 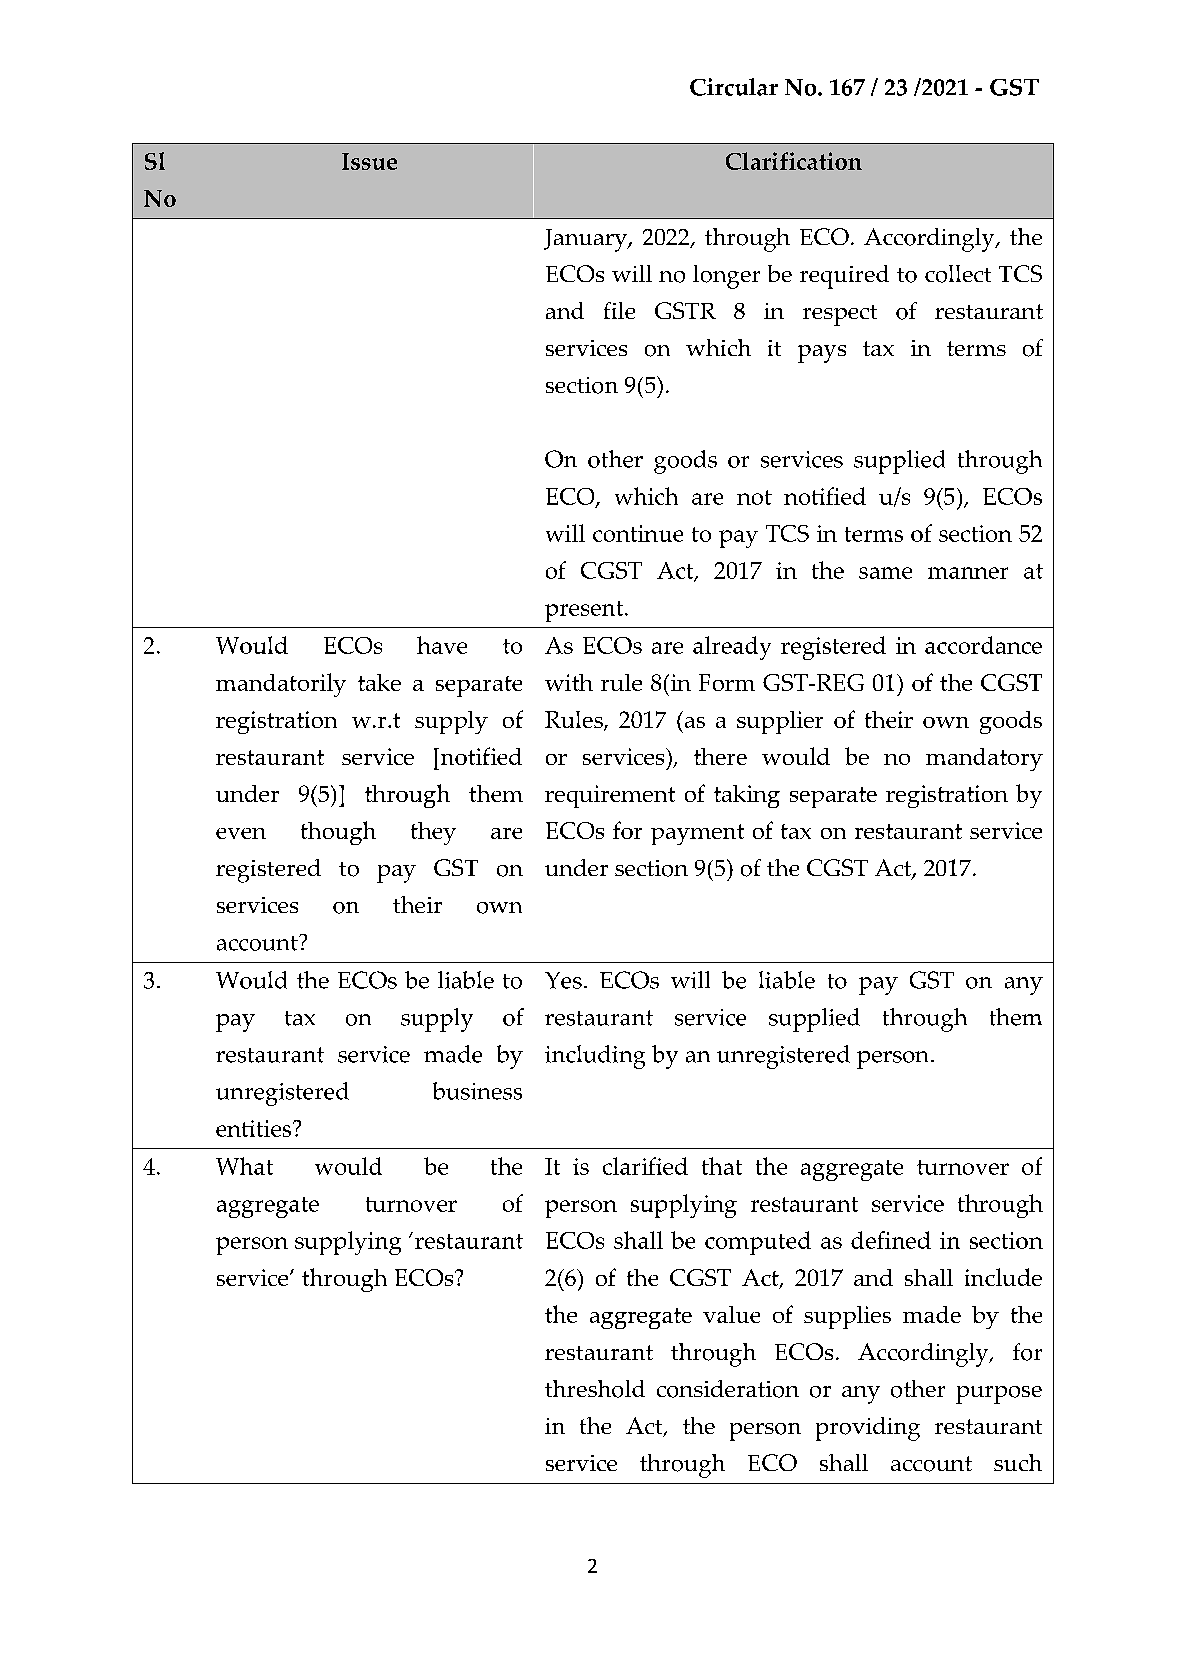 What do you see at coordinates (595, 1389) in the document?
I see `threshold` at bounding box center [595, 1389].
